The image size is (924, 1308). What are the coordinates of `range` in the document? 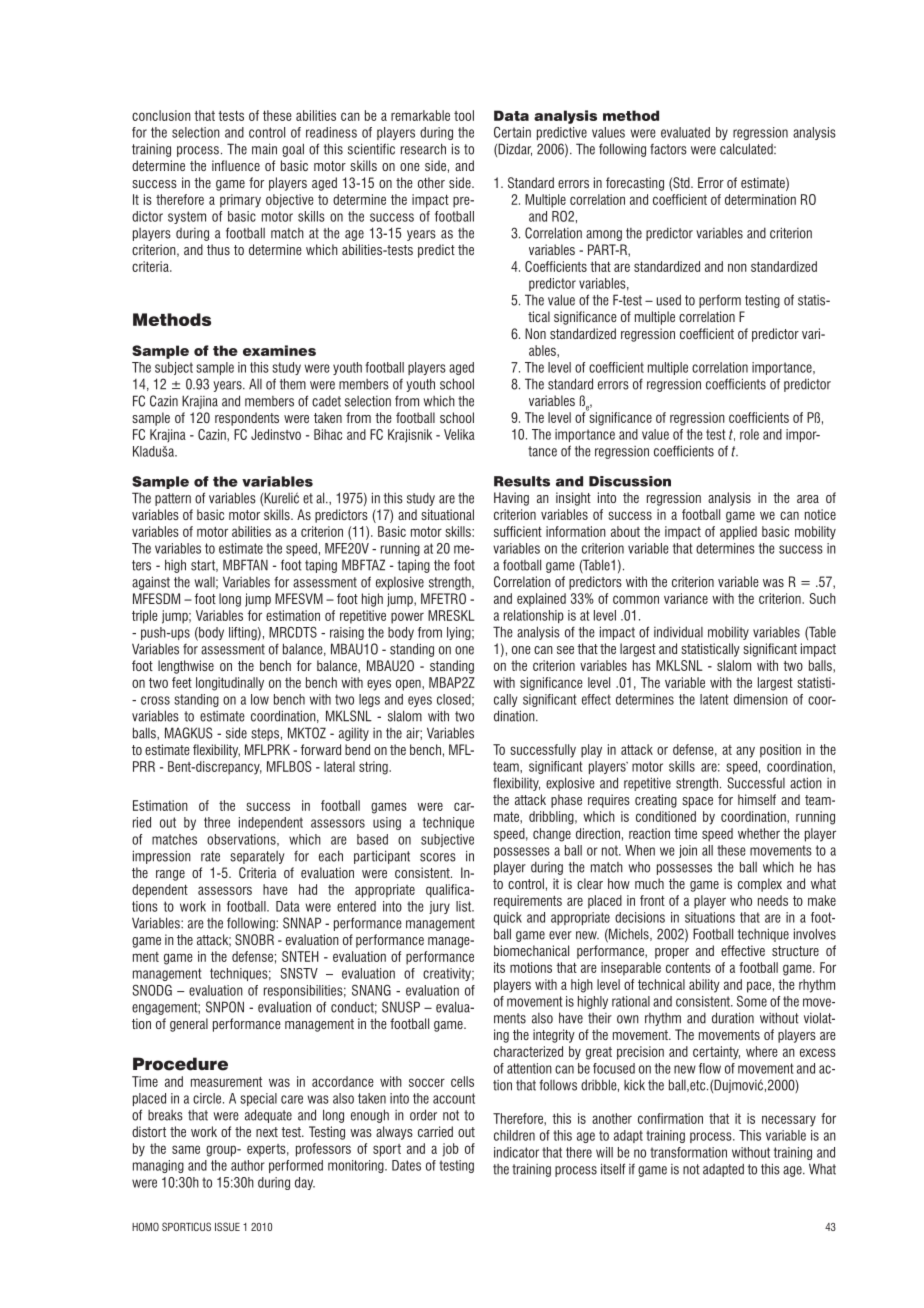 It's located at (170, 875).
